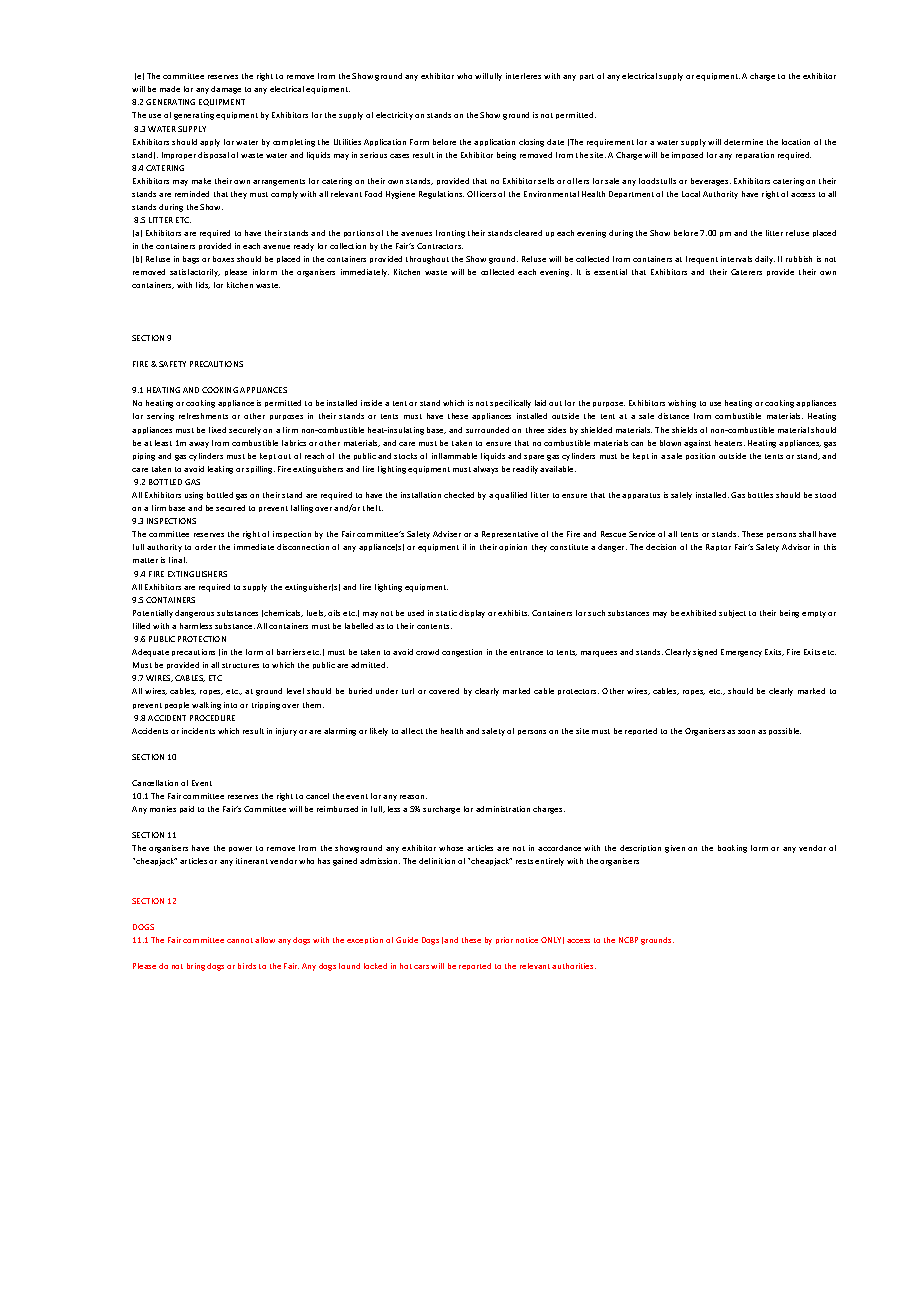 This screenshot has height=1308, width=924. Describe the element at coordinates (462, 653) in the screenshot. I see `congestion` at that location.
